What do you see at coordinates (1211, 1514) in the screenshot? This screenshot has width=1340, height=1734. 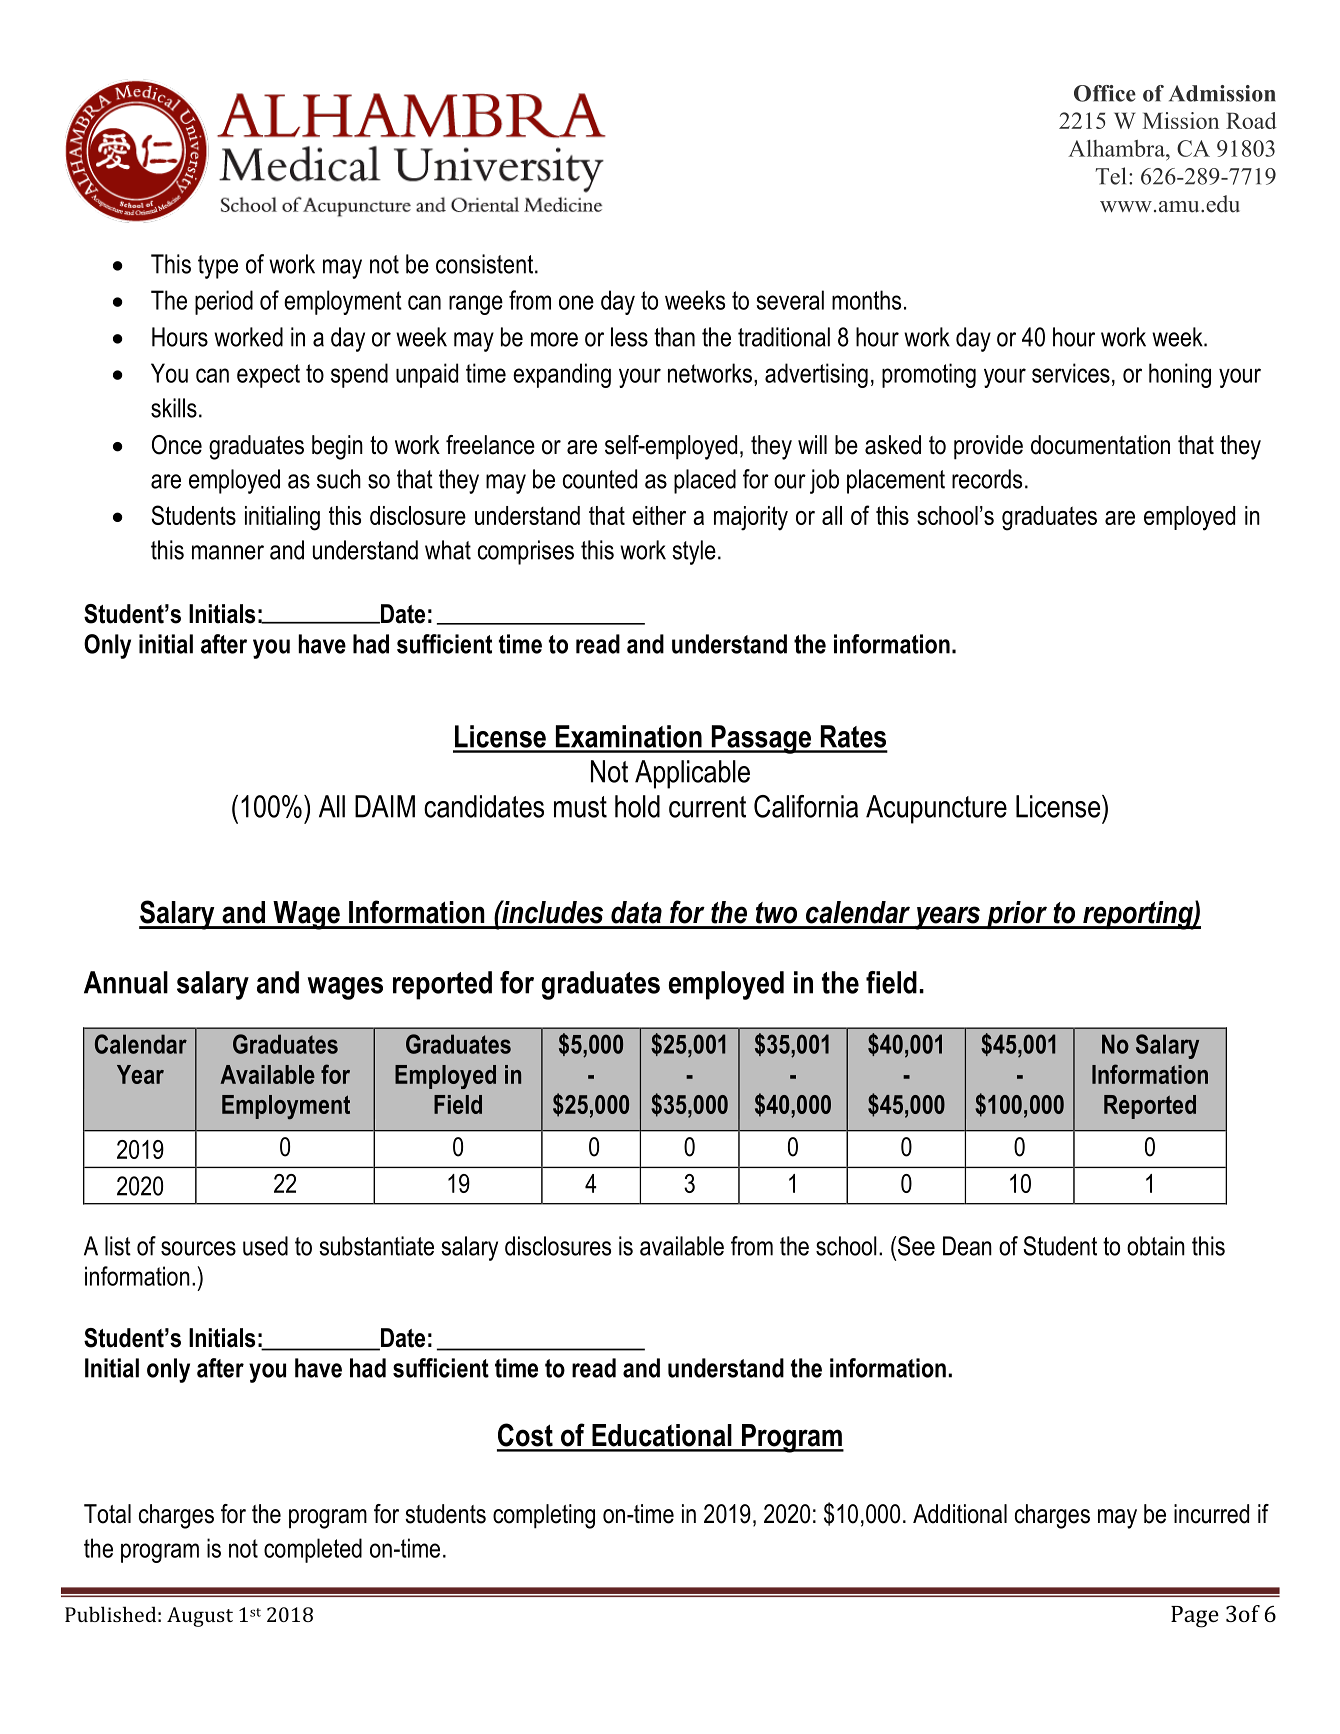 I see `incurred` at bounding box center [1211, 1514].
